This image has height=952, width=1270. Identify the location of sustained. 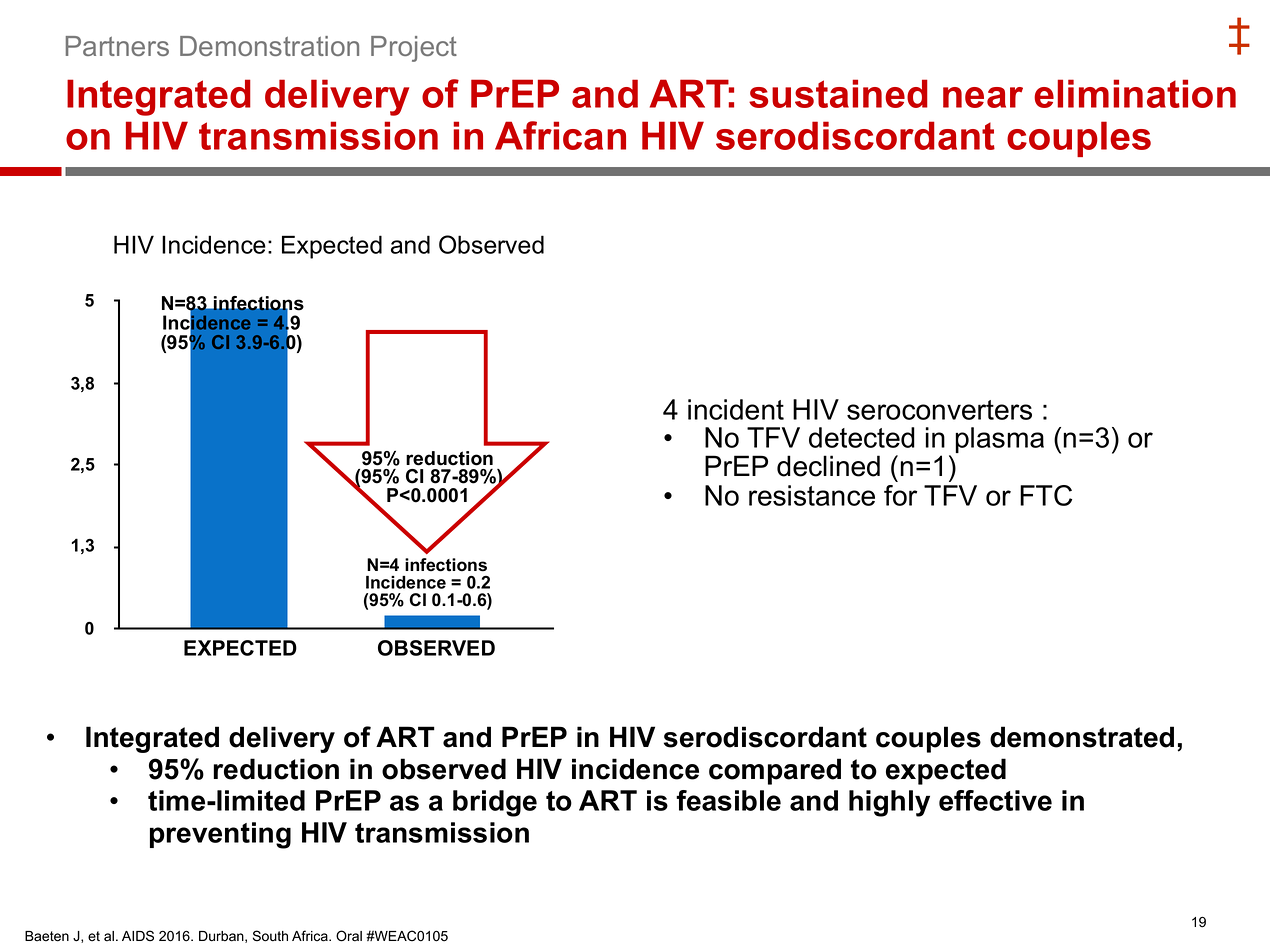
(838, 93).
